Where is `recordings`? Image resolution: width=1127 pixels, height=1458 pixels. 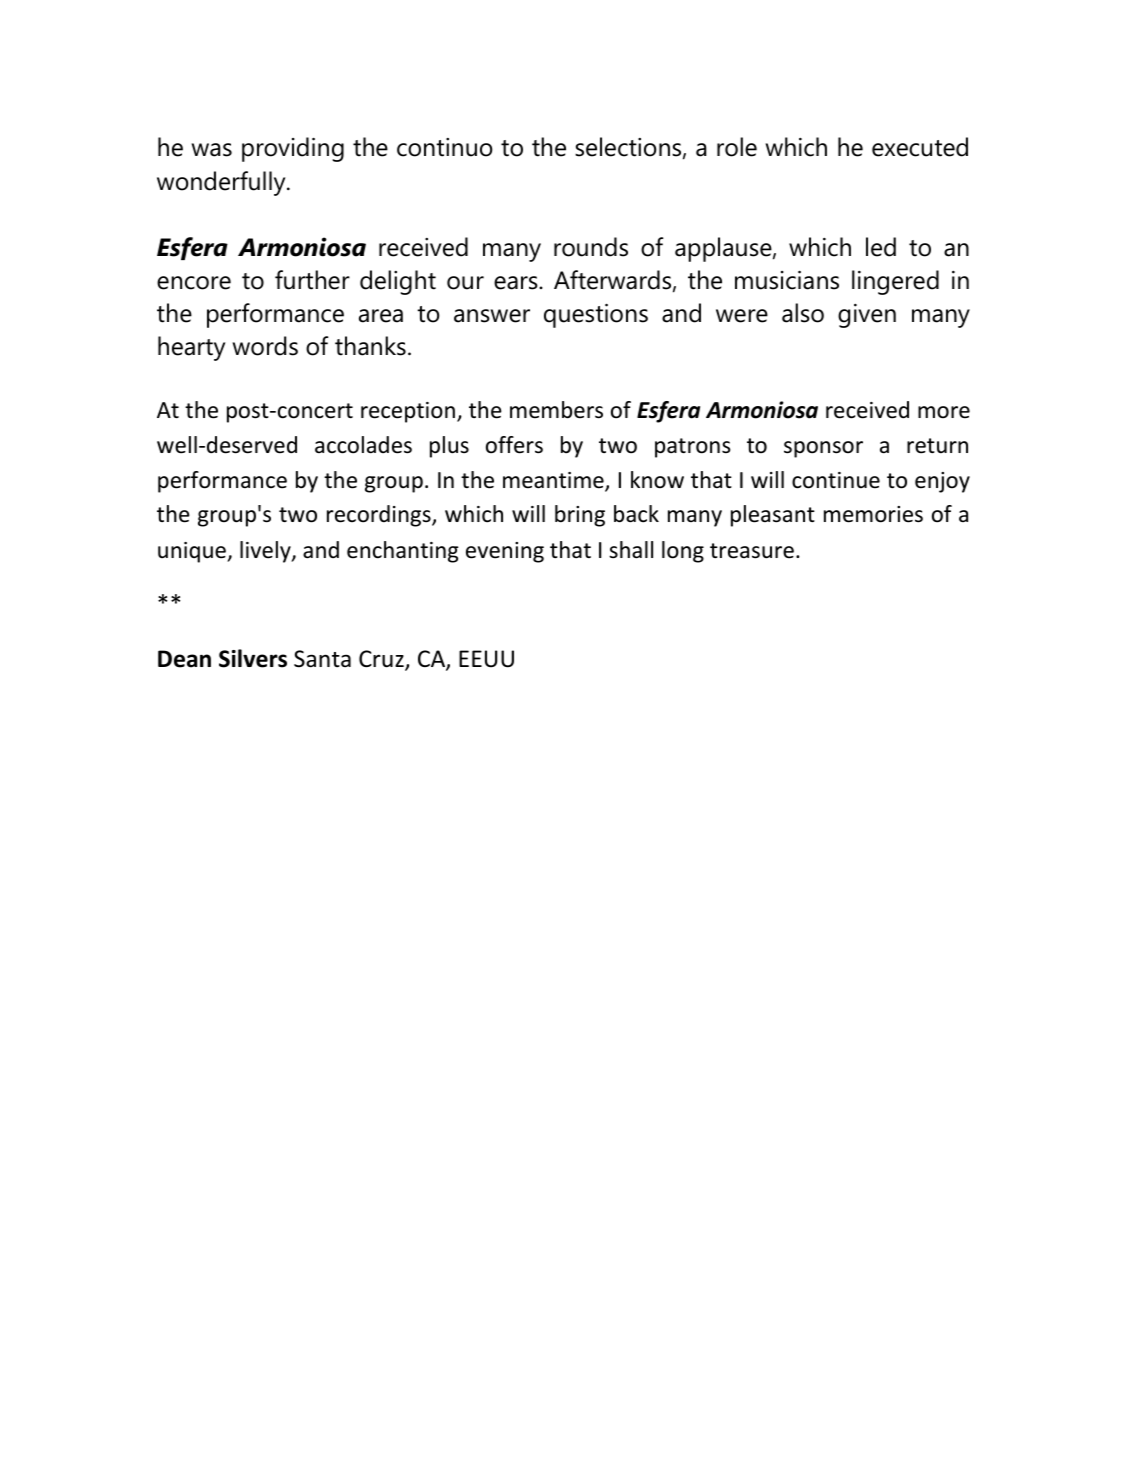 recordings is located at coordinates (380, 516).
